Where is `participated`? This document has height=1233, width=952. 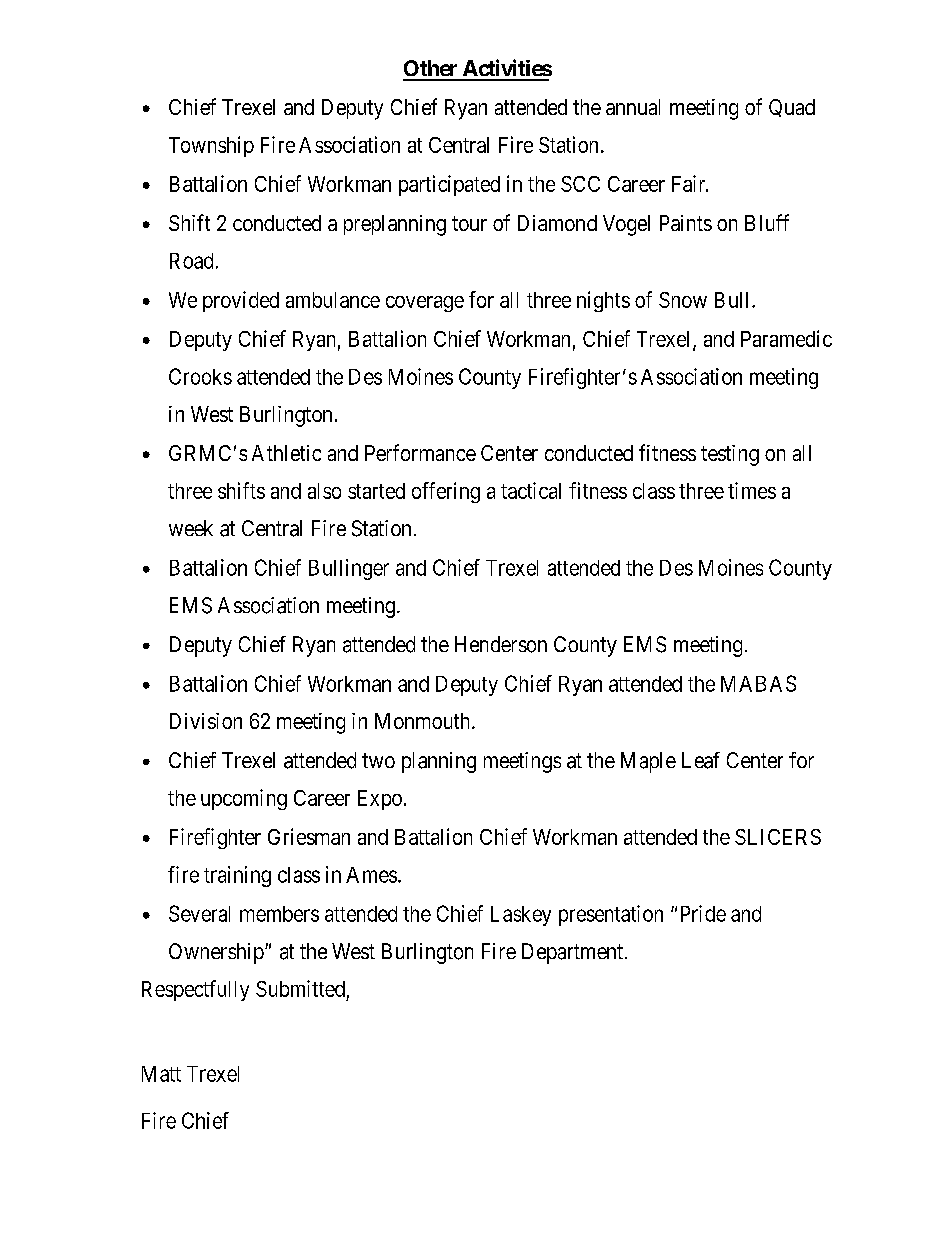
participated is located at coordinates (449, 185).
